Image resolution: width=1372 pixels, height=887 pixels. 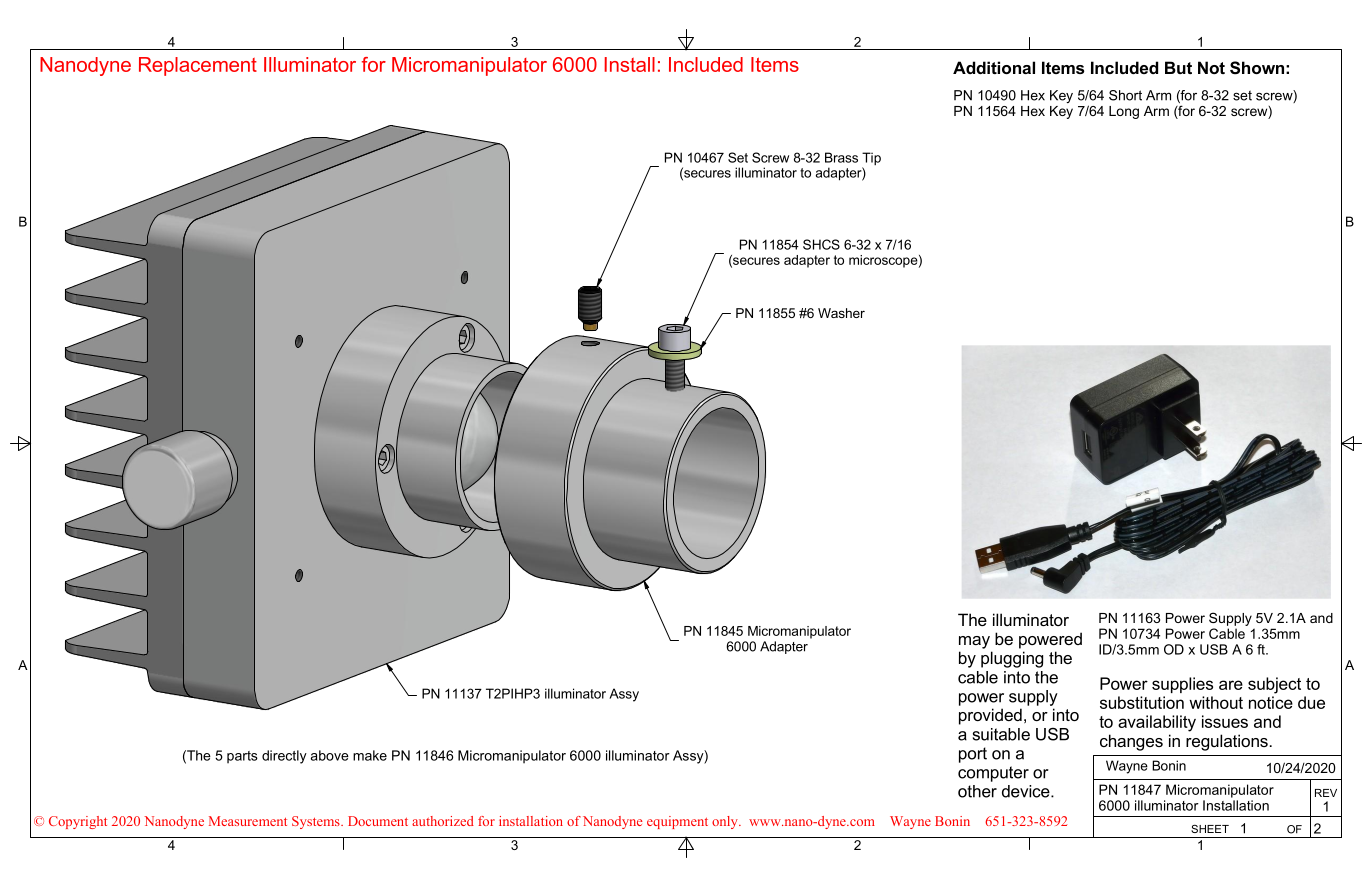 What do you see at coordinates (974, 642) in the document?
I see `may` at bounding box center [974, 642].
